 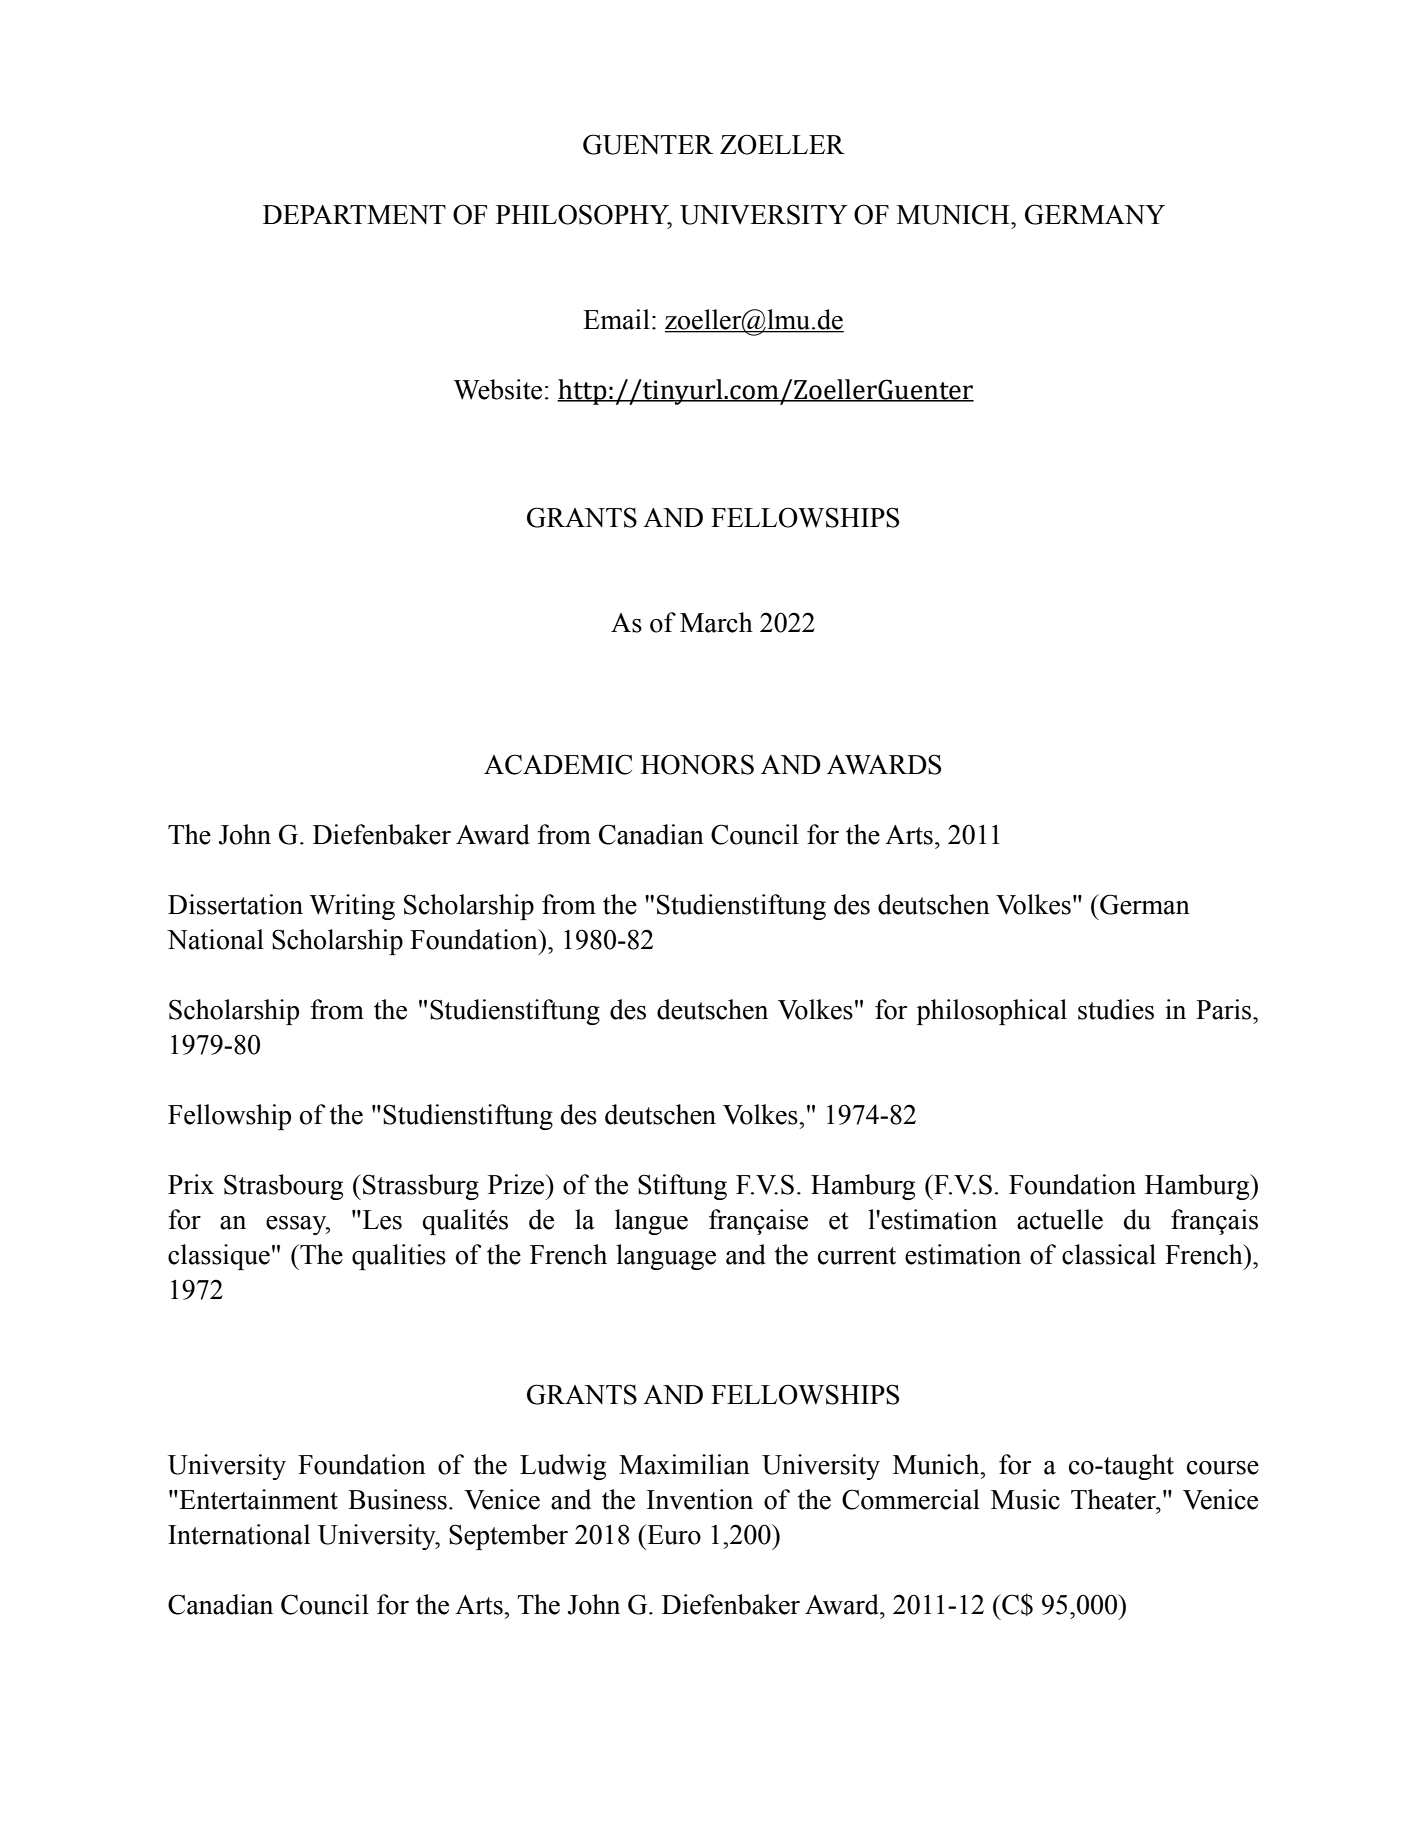 What do you see at coordinates (700, 1499) in the document?
I see `Invention` at bounding box center [700, 1499].
